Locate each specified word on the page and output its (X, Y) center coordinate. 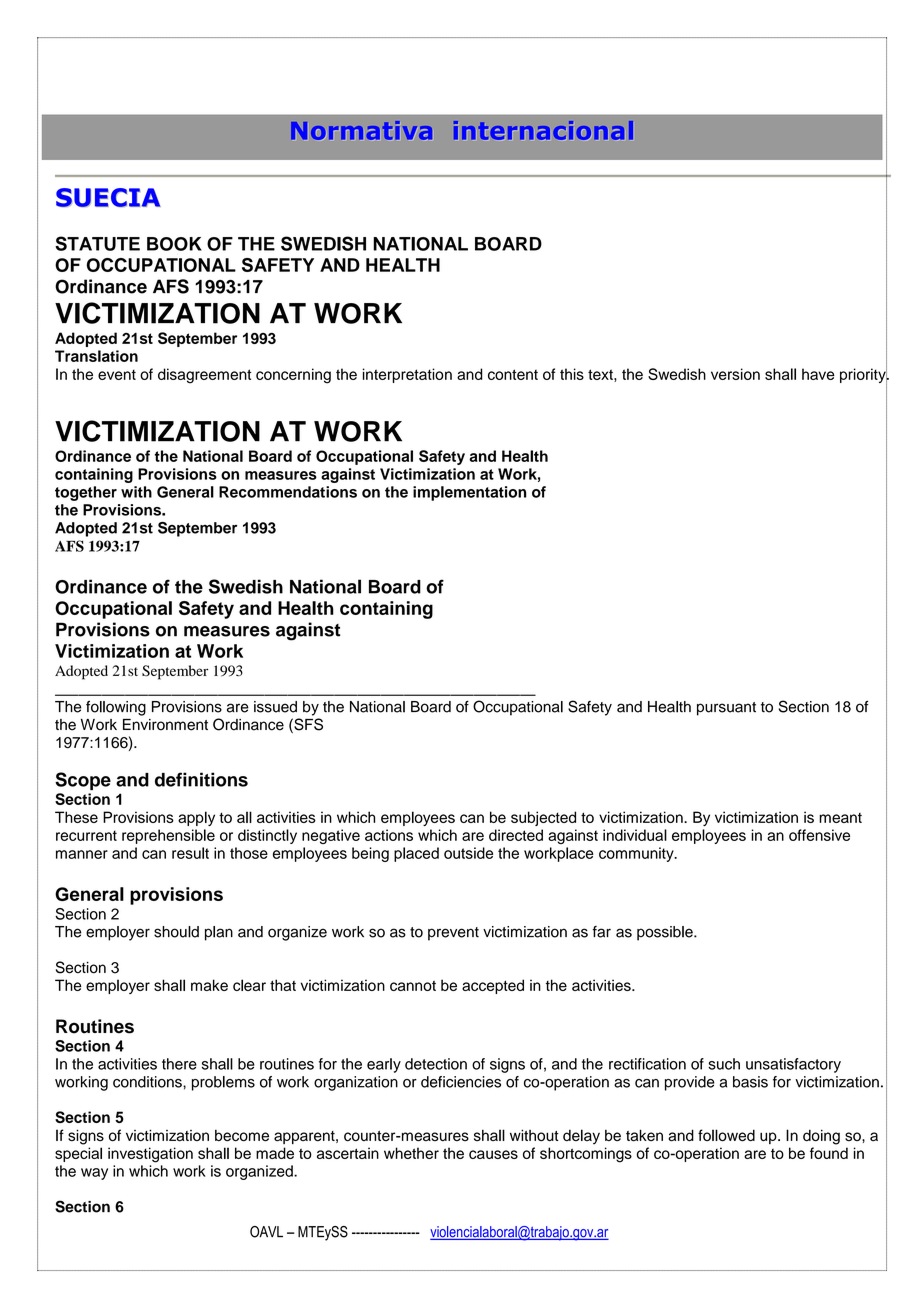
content (513, 374)
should (176, 932)
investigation (150, 1155)
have (818, 374)
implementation (469, 493)
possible (666, 933)
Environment (165, 725)
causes (493, 1154)
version (735, 374)
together (86, 493)
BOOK (174, 244)
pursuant (726, 709)
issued (275, 707)
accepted (493, 986)
